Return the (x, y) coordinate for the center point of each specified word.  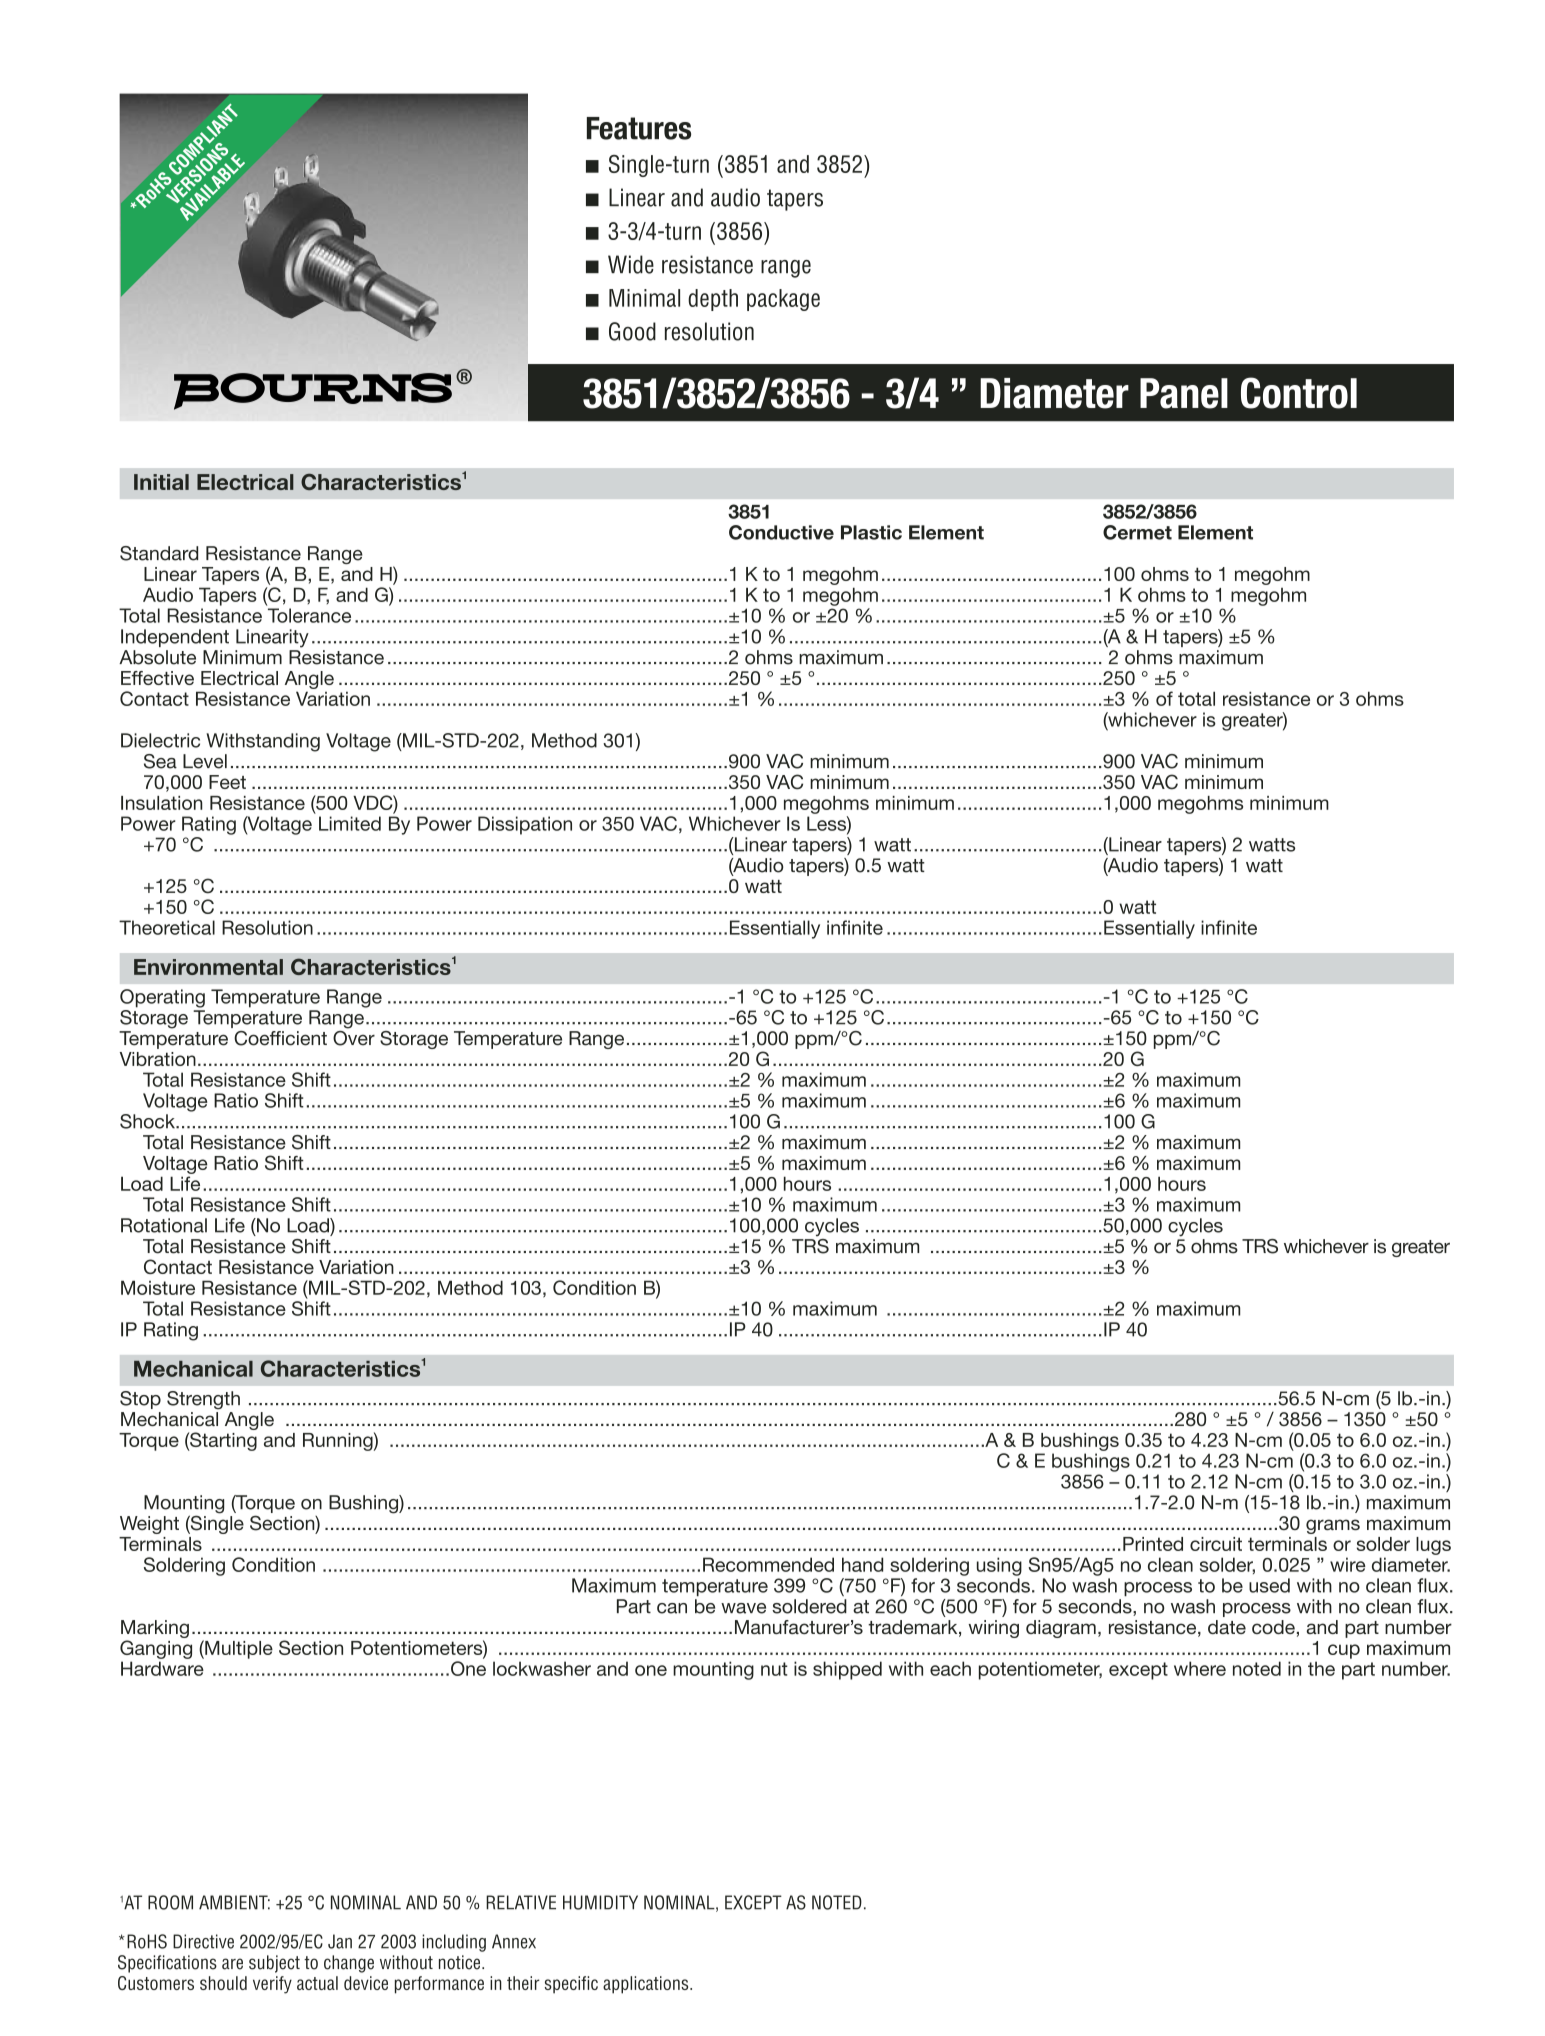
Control (1299, 393)
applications (647, 1985)
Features (639, 128)
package (783, 300)
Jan (340, 1941)
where (1200, 1668)
